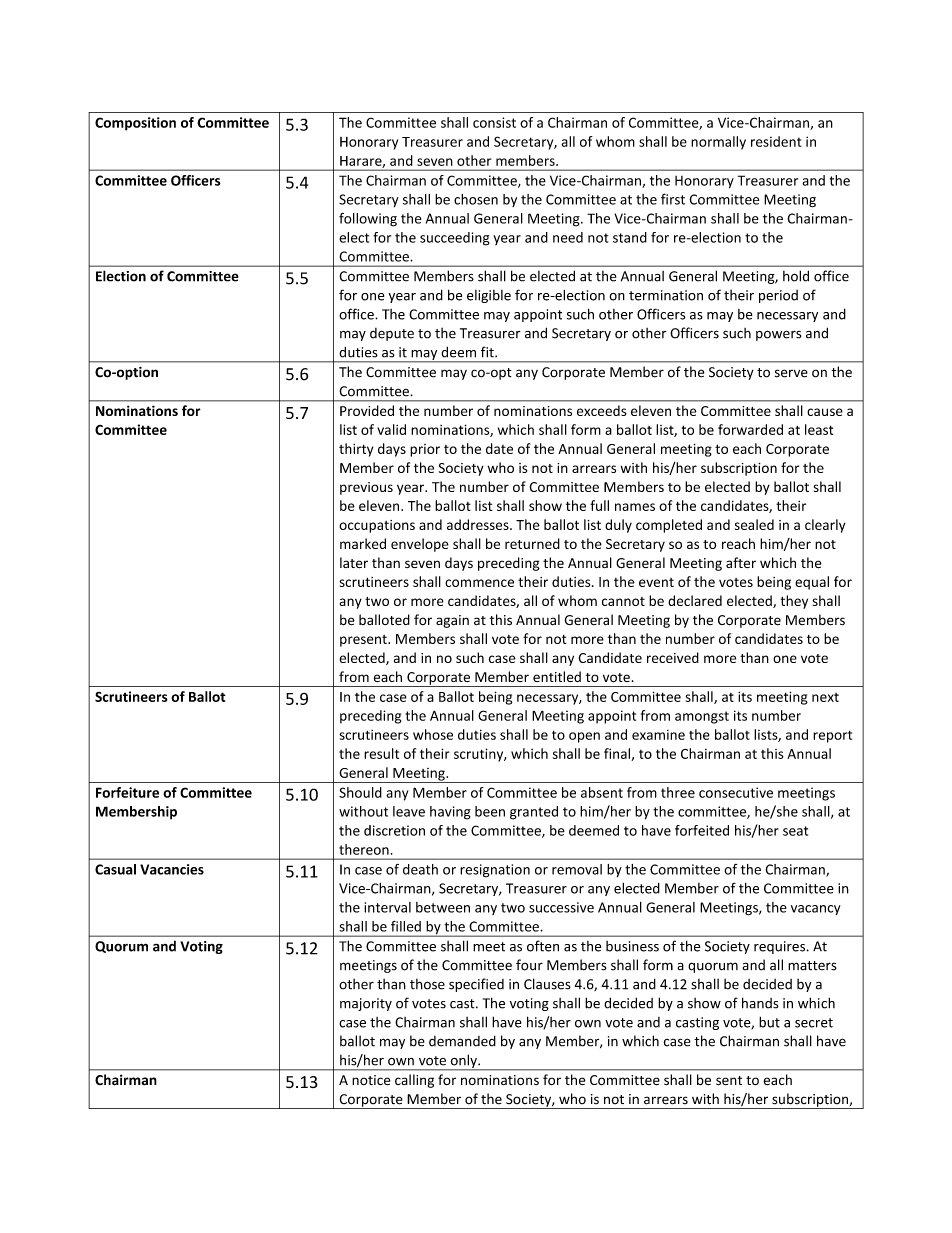 This screenshot has height=1233, width=952. I want to click on only, so click(463, 1062).
